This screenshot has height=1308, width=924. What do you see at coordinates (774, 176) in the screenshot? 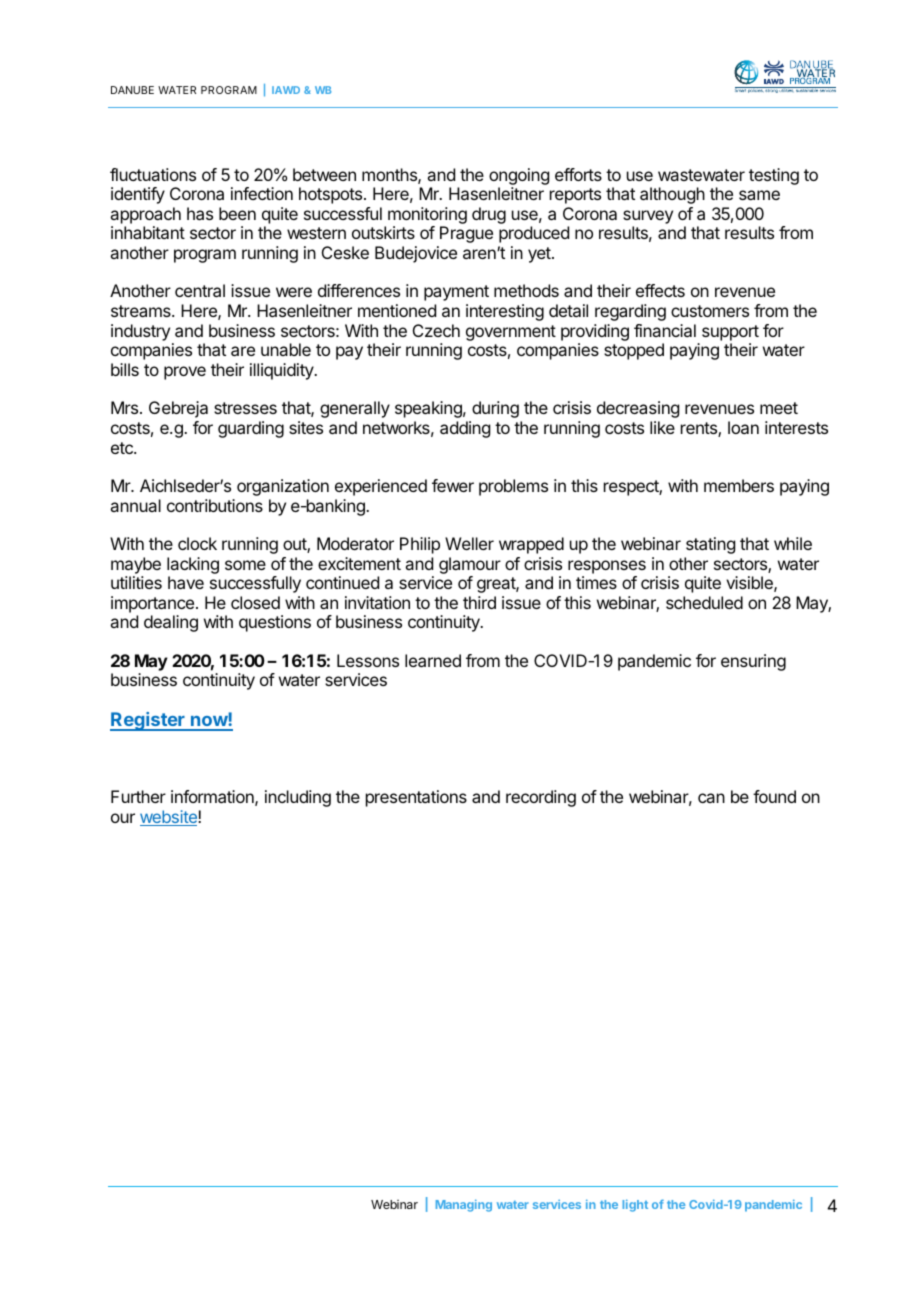
I see `testing` at bounding box center [774, 176].
